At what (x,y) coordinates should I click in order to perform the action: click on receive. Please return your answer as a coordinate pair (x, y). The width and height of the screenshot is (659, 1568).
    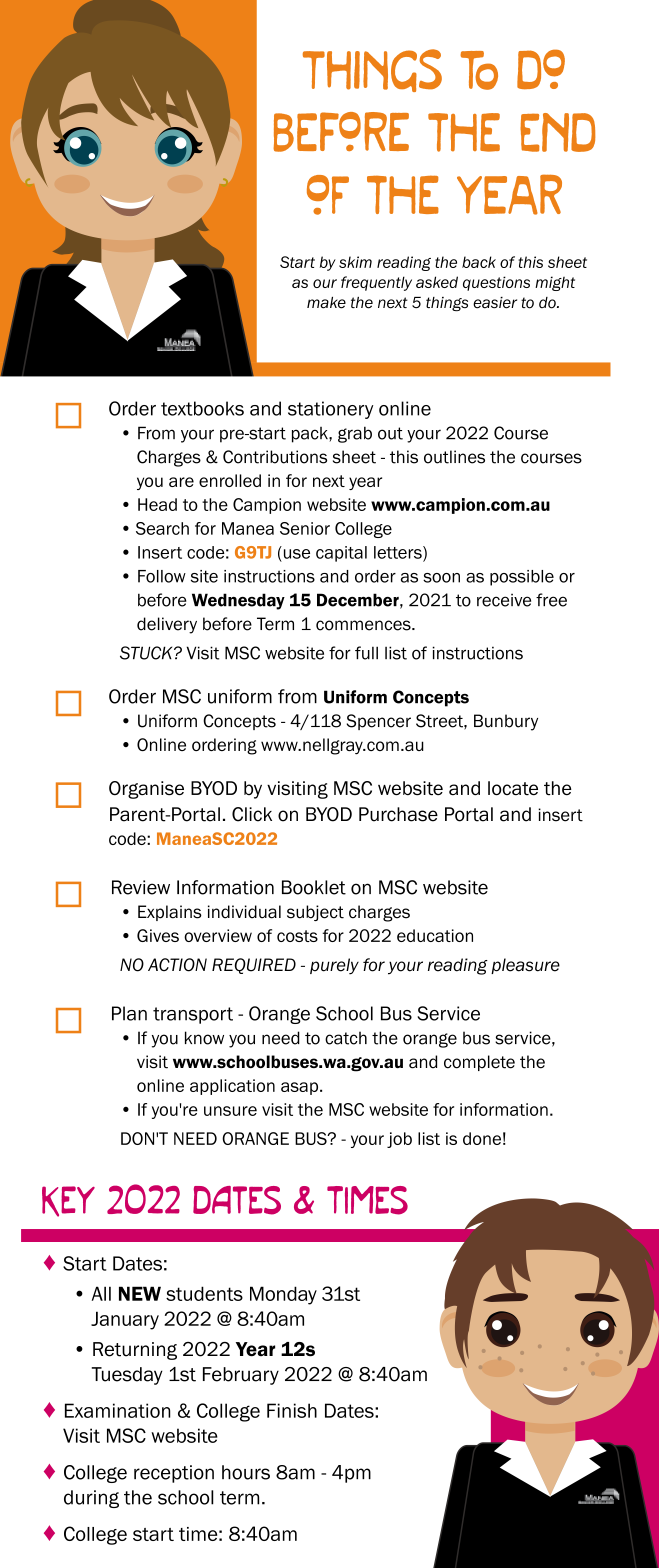
    Looking at the image, I should click on (504, 600).
